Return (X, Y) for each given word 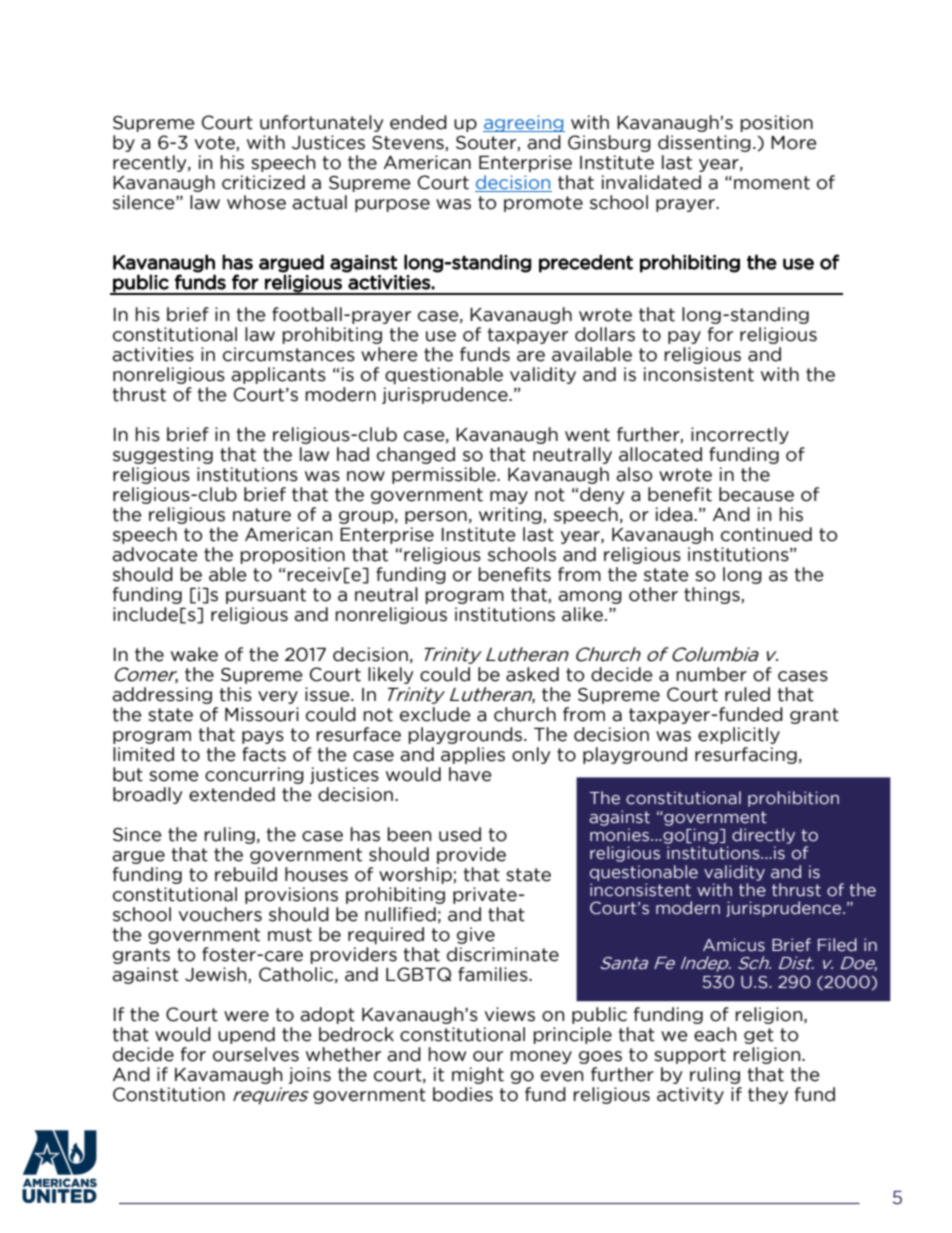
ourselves (256, 1054)
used (460, 834)
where (389, 354)
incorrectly (740, 435)
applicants (278, 375)
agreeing (524, 123)
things (713, 595)
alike (582, 614)
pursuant (266, 596)
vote (216, 143)
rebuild (246, 874)
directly (763, 836)
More (794, 143)
